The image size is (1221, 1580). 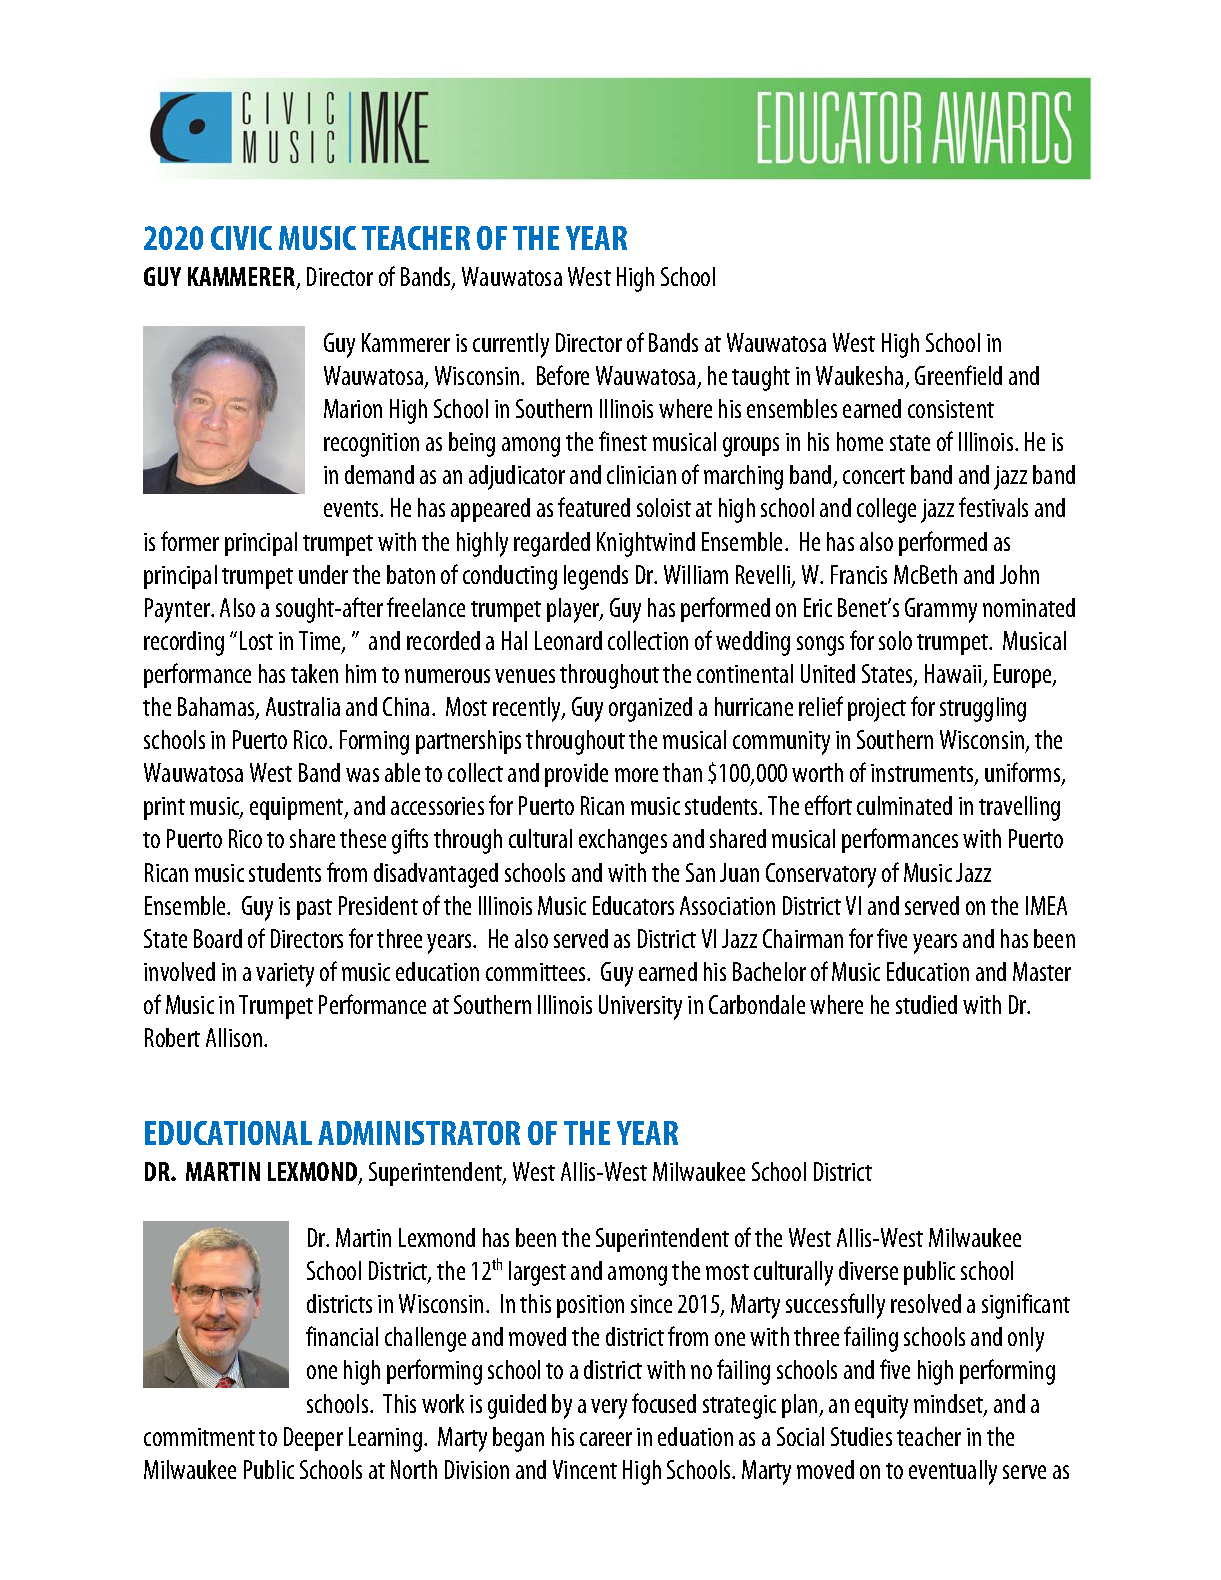 I want to click on Greenfield, so click(x=958, y=375).
